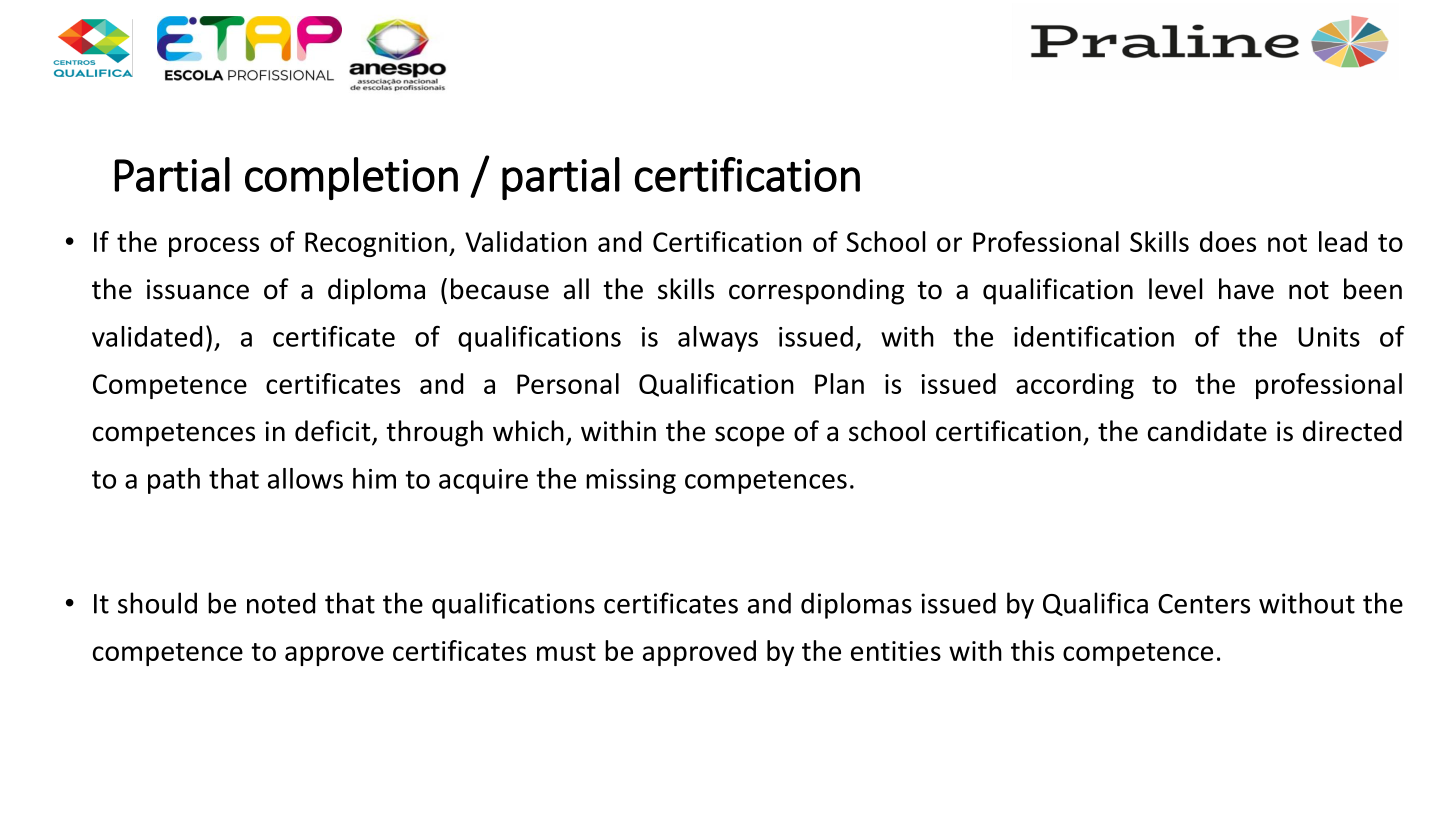 This screenshot has width=1456, height=819. Describe the element at coordinates (1228, 241) in the screenshot. I see `does` at that location.
